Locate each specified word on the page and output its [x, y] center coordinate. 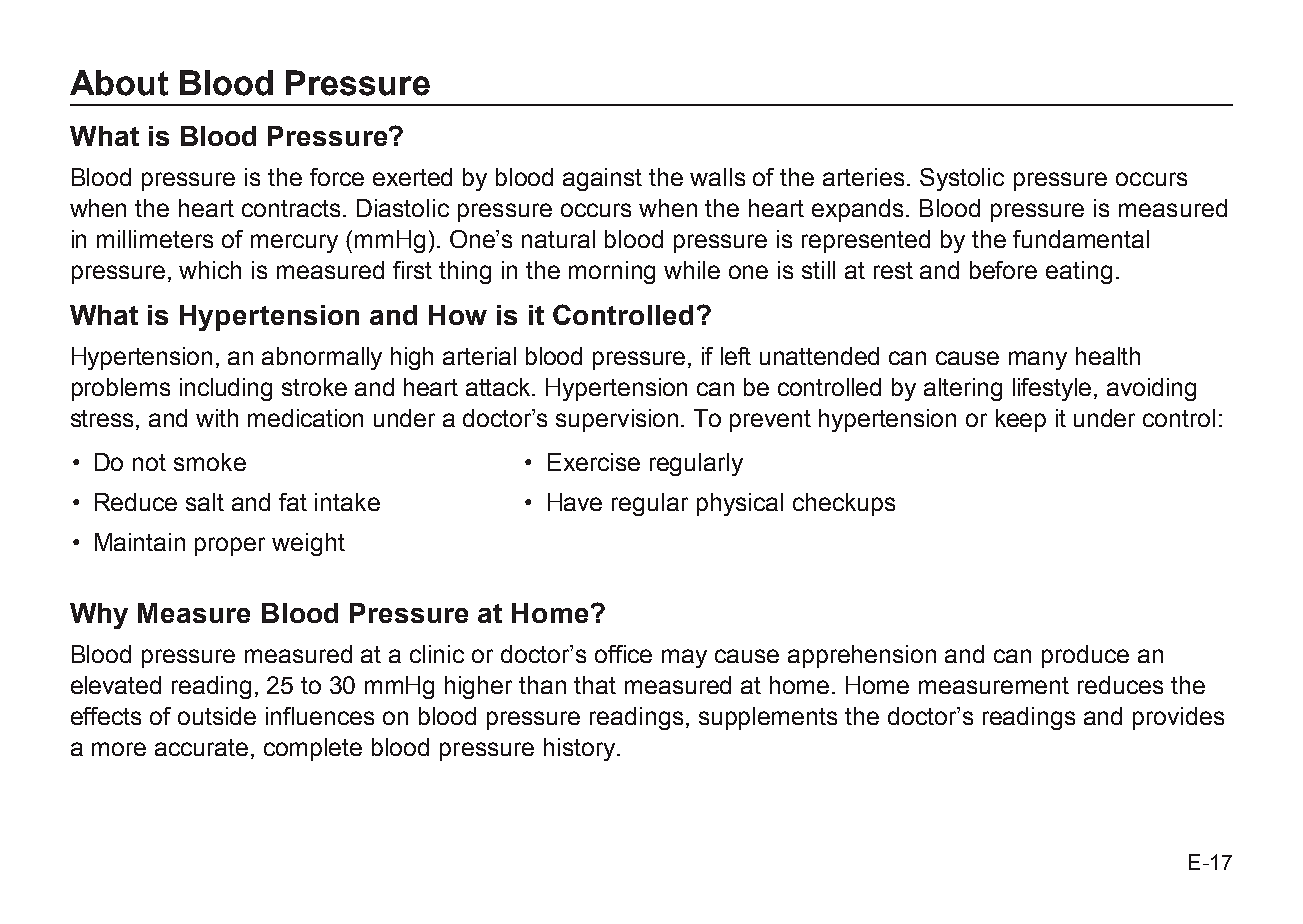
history [581, 749]
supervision [617, 420]
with [217, 418]
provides [1178, 718]
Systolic [962, 179]
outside [217, 716]
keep [1021, 420]
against [602, 179]
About [119, 83]
